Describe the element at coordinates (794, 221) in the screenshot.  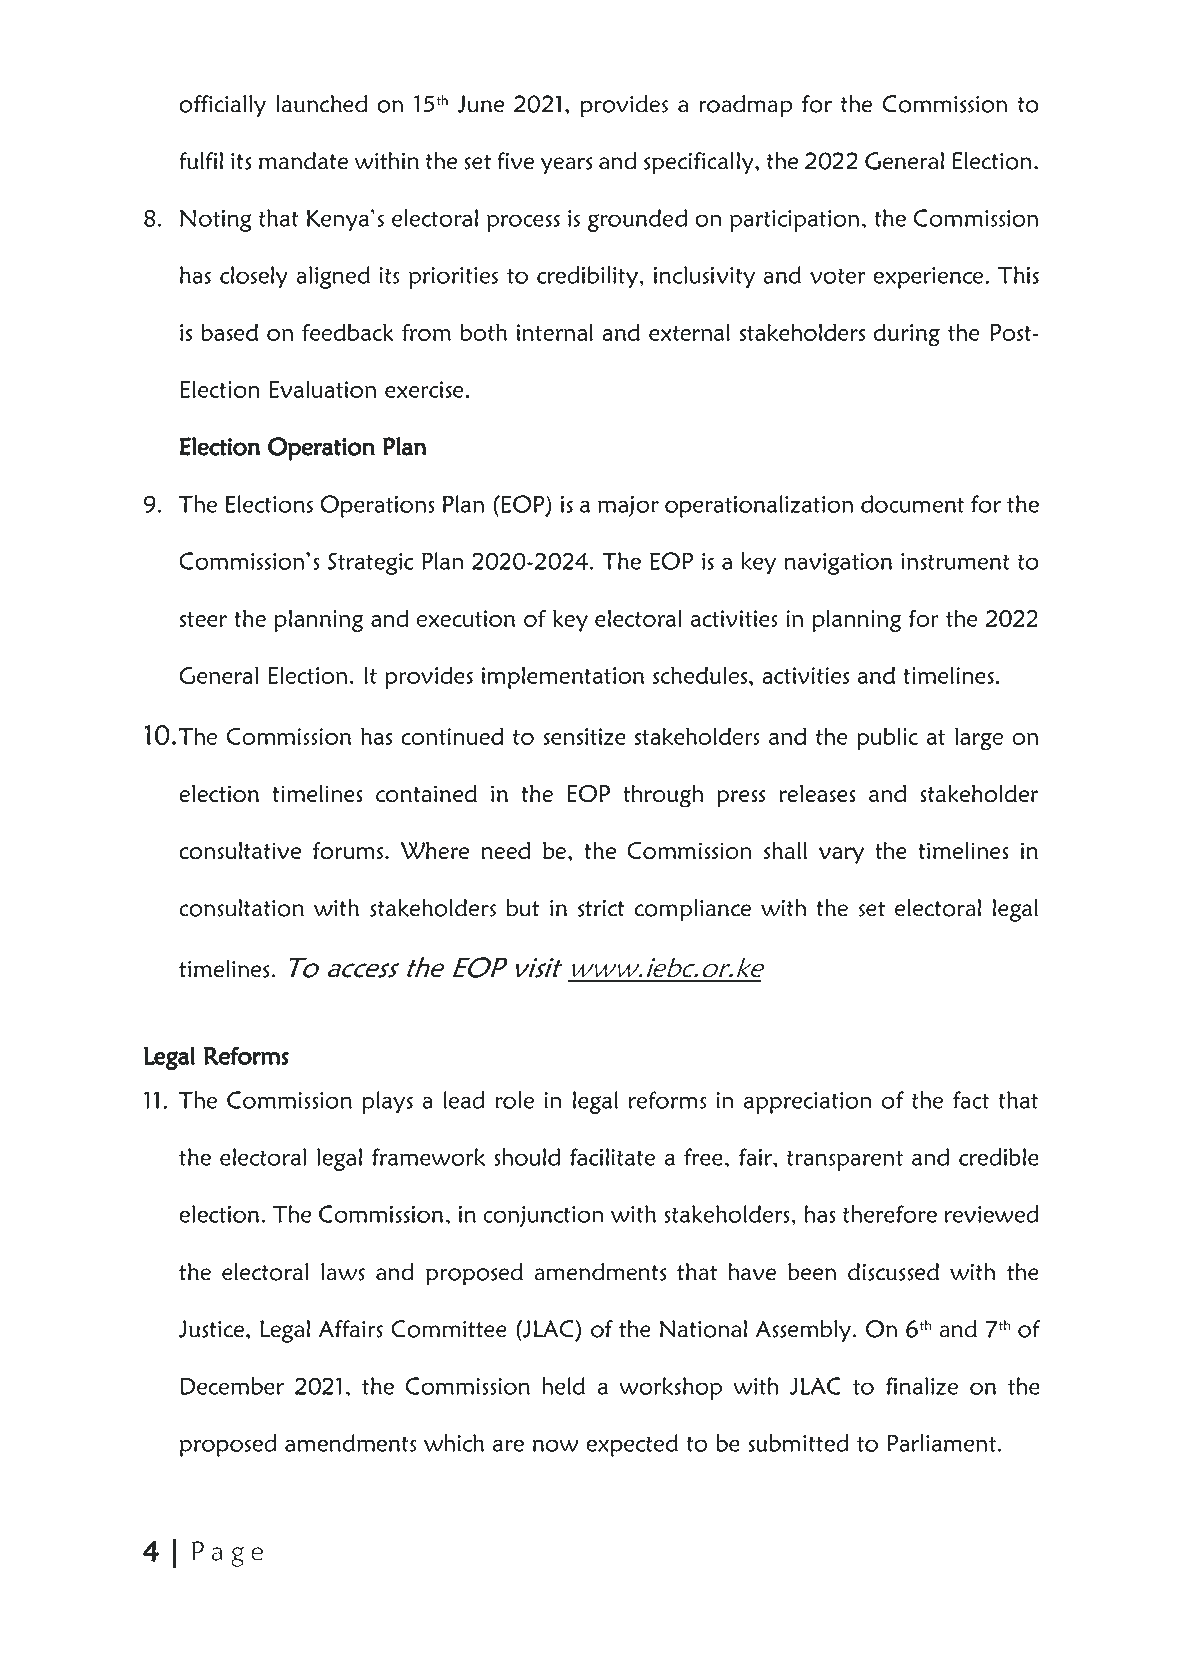
I see `participation` at that location.
